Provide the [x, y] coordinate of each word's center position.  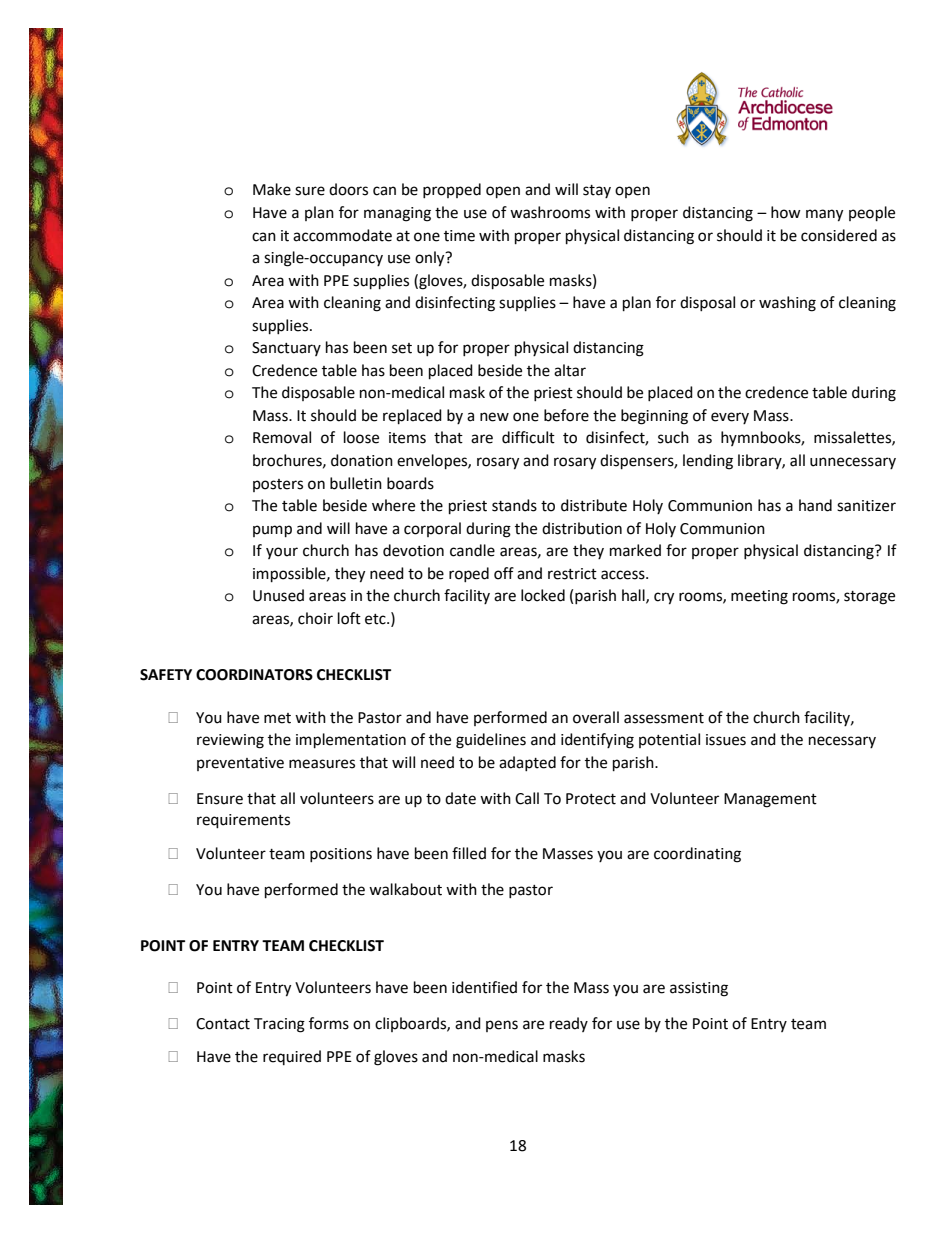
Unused [278, 595]
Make [272, 189]
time [459, 236]
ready [569, 1024]
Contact [223, 1024]
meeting [759, 597]
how [786, 212]
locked [543, 595]
